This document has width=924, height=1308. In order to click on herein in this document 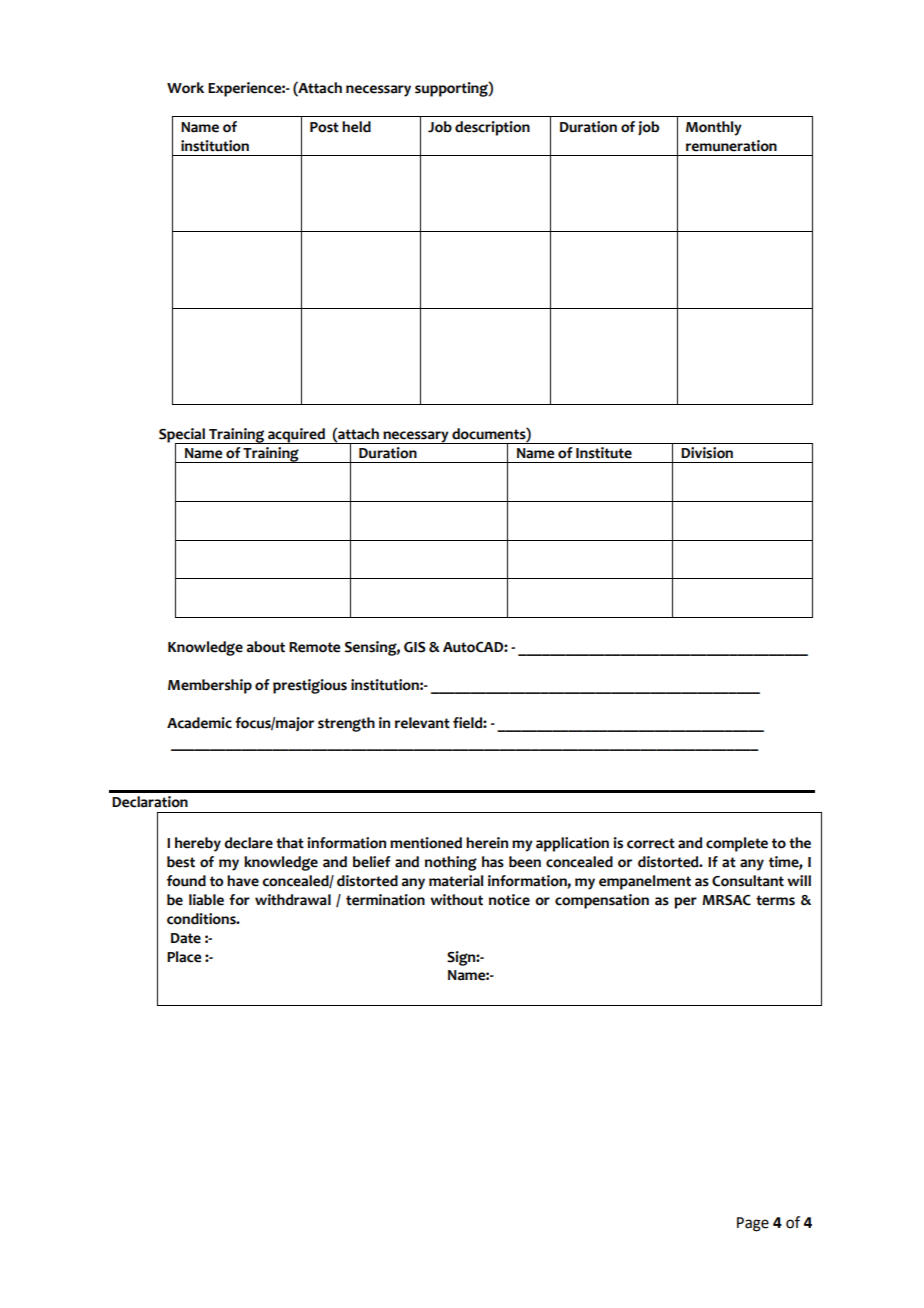, I will do `click(487, 843)`.
